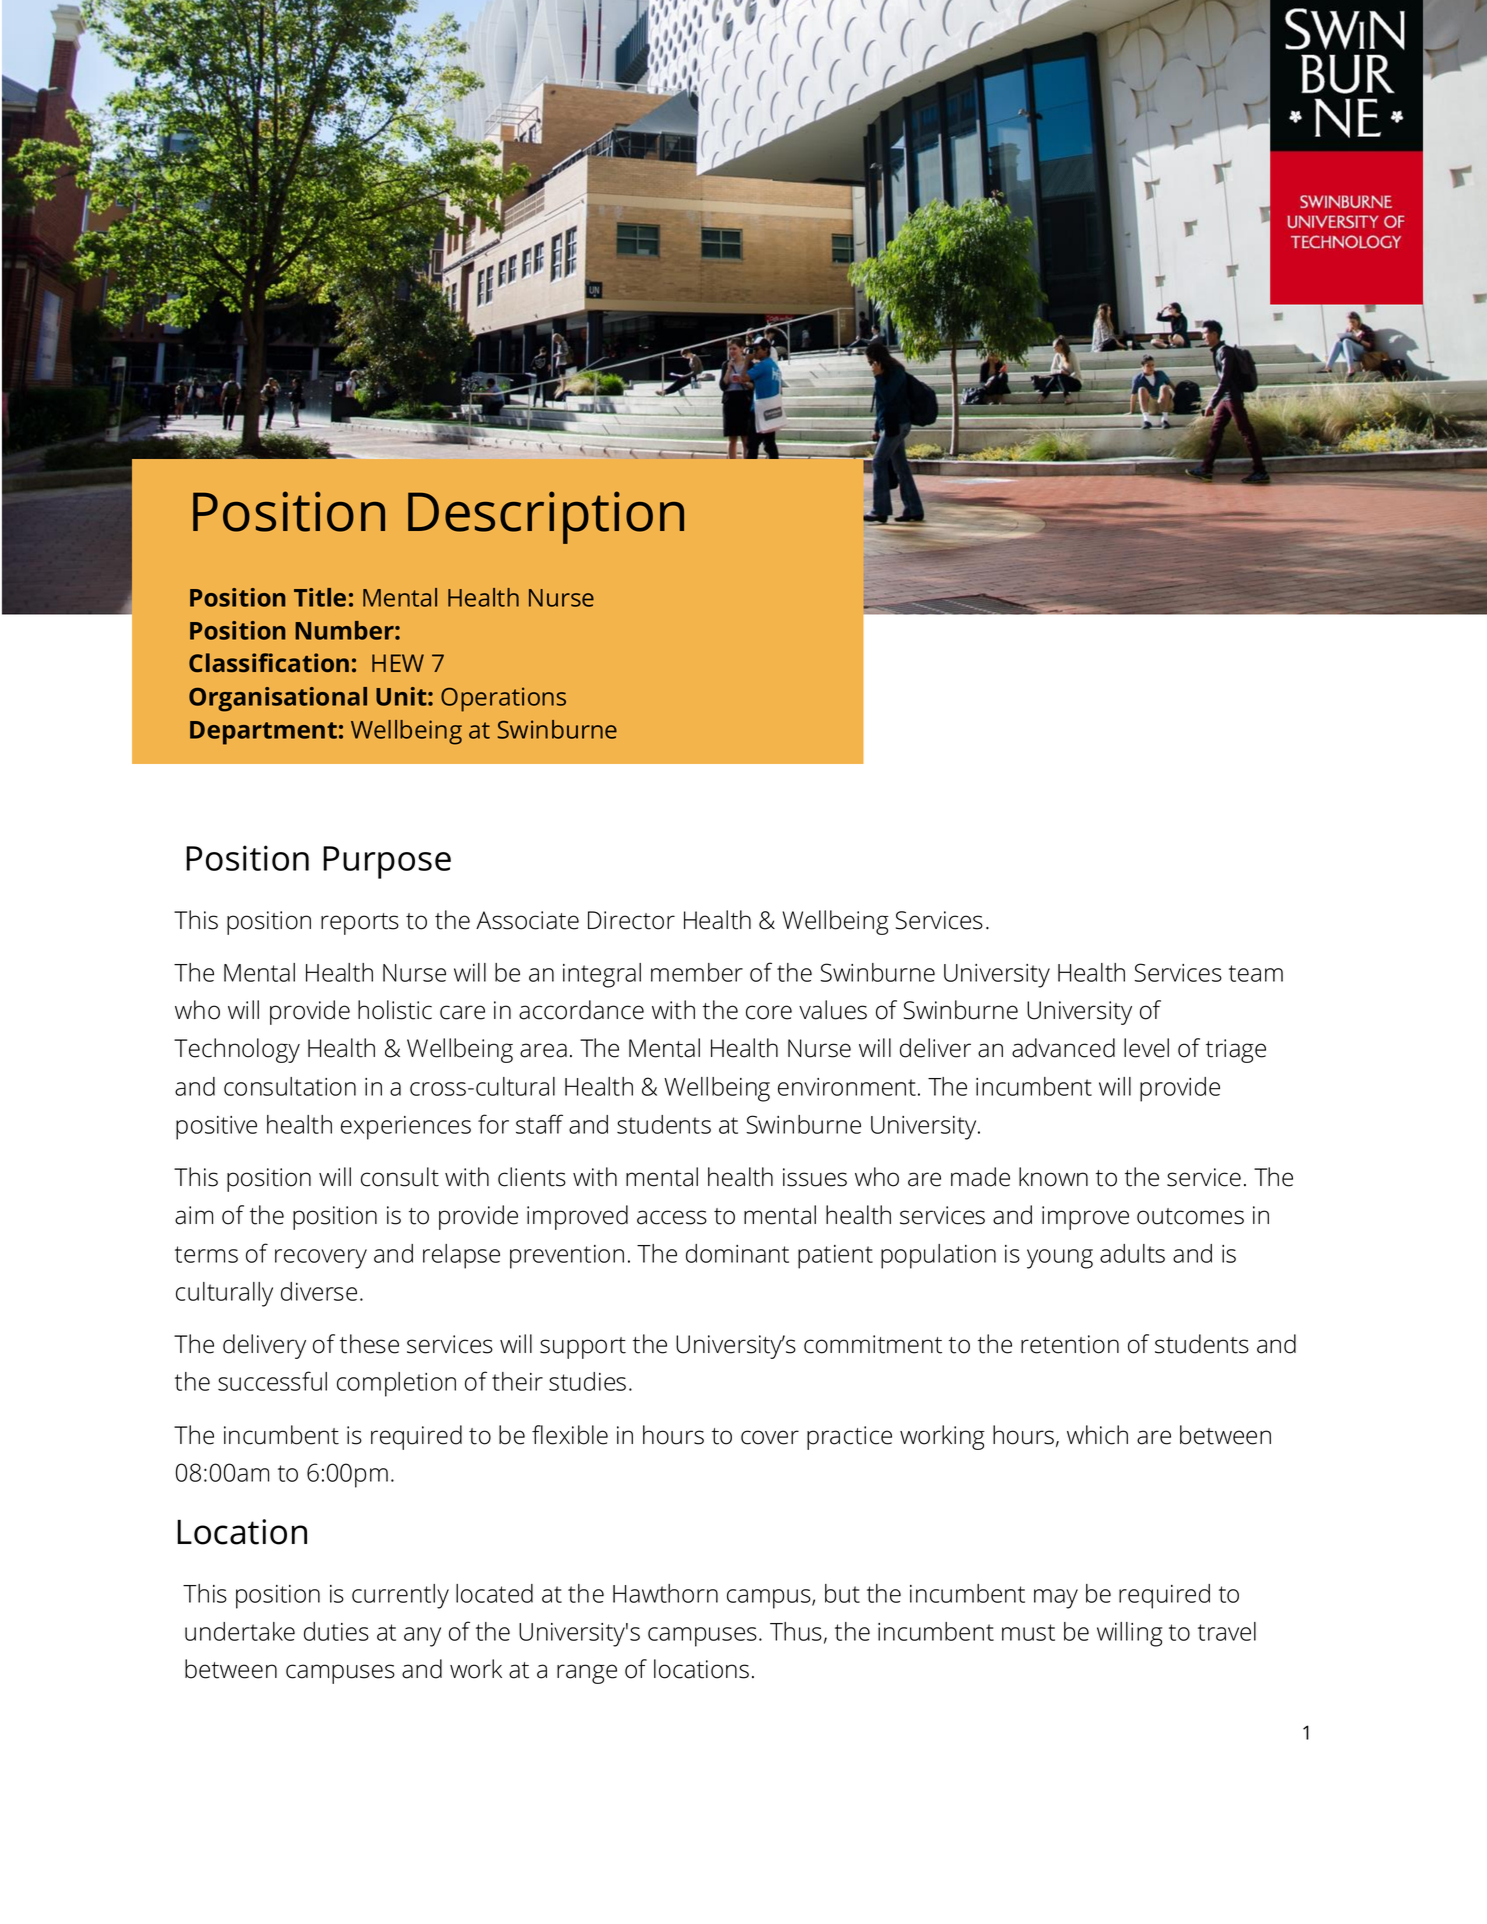 This screenshot has width=1487, height=1924. Describe the element at coordinates (319, 1291) in the screenshot. I see `diverse` at that location.
